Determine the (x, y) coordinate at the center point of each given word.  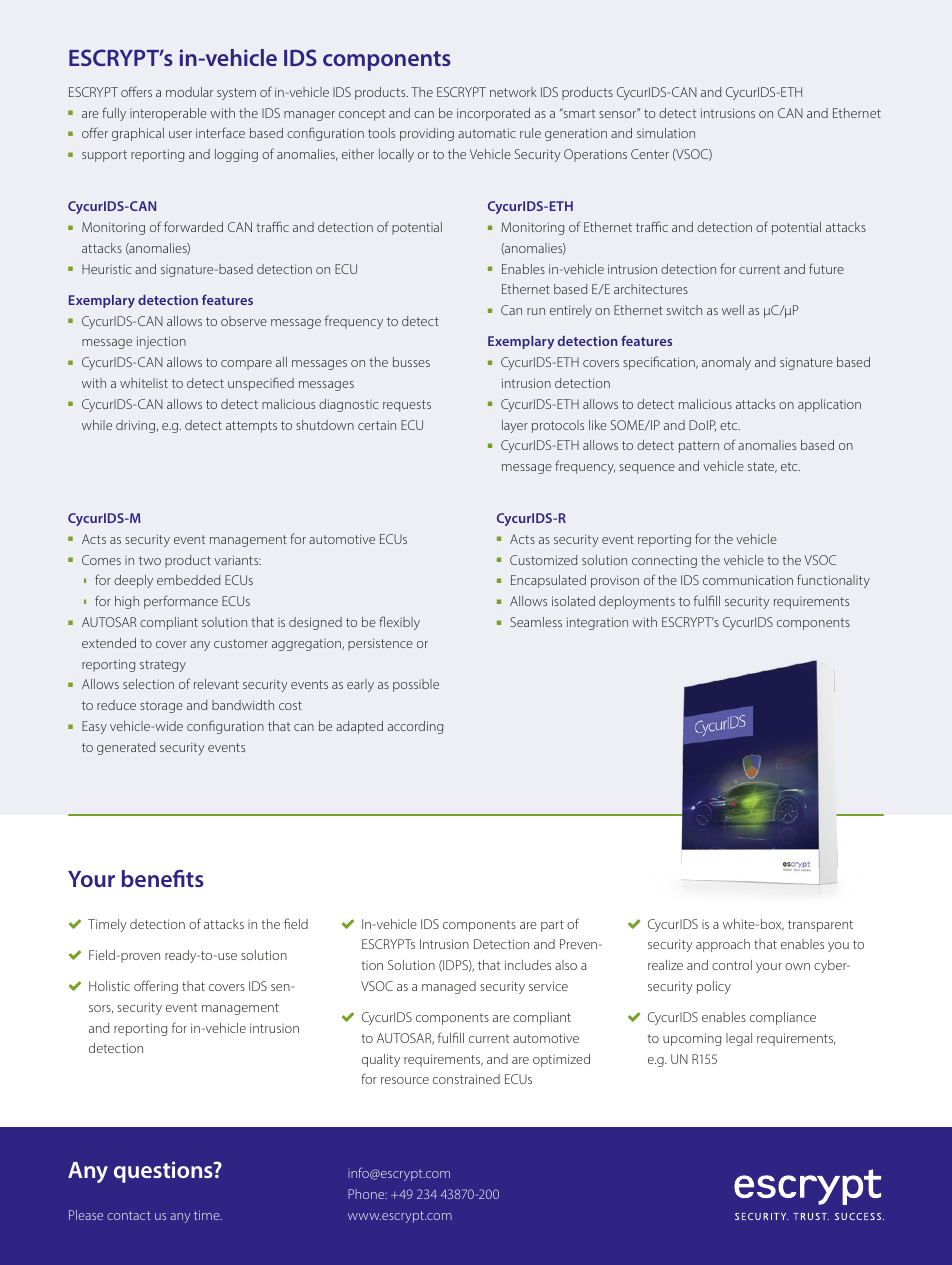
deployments (637, 602)
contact (129, 1215)
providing (427, 134)
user (180, 134)
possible (416, 685)
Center (650, 154)
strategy (163, 666)
